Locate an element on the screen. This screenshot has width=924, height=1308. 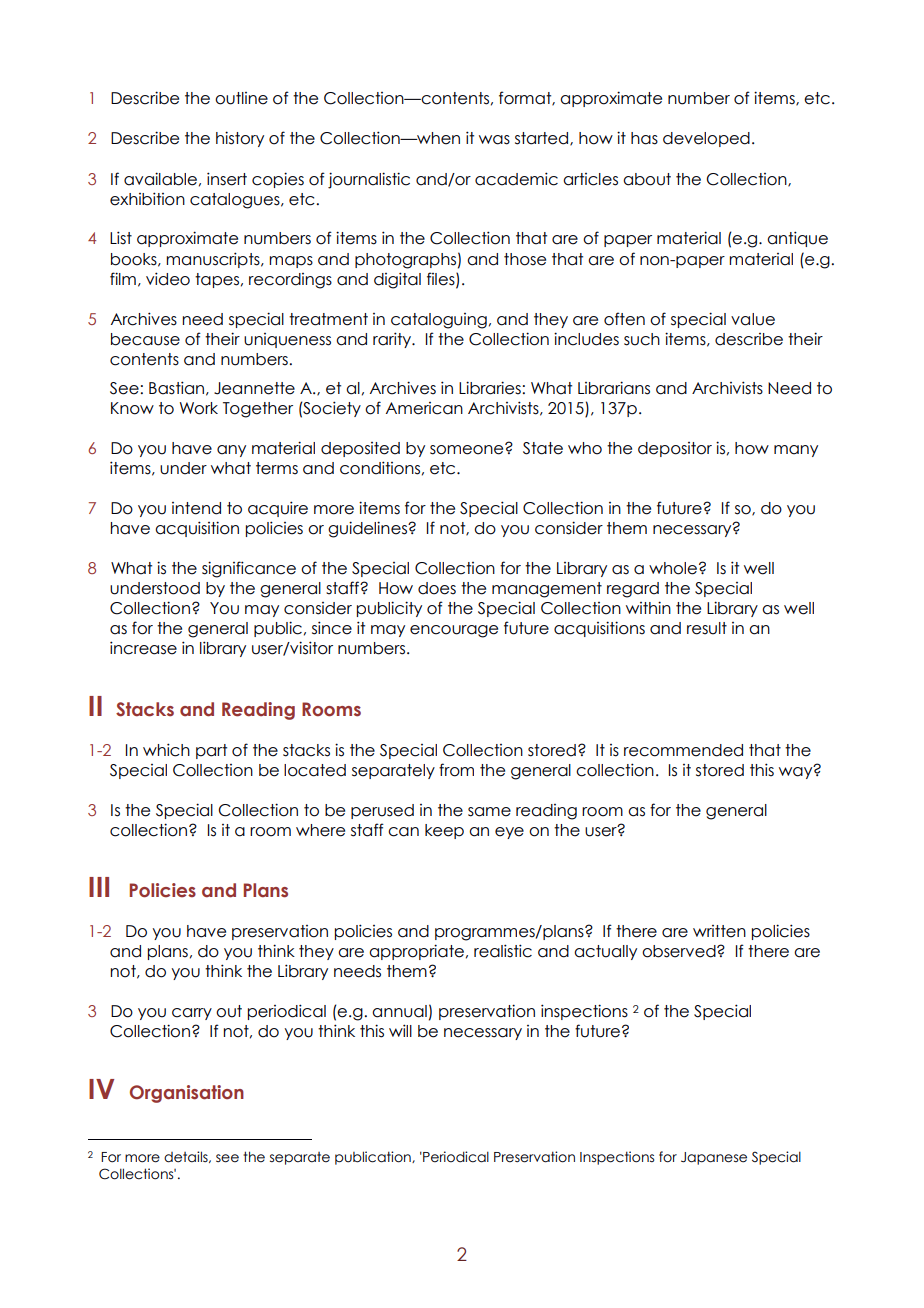
from is located at coordinates (456, 770).
